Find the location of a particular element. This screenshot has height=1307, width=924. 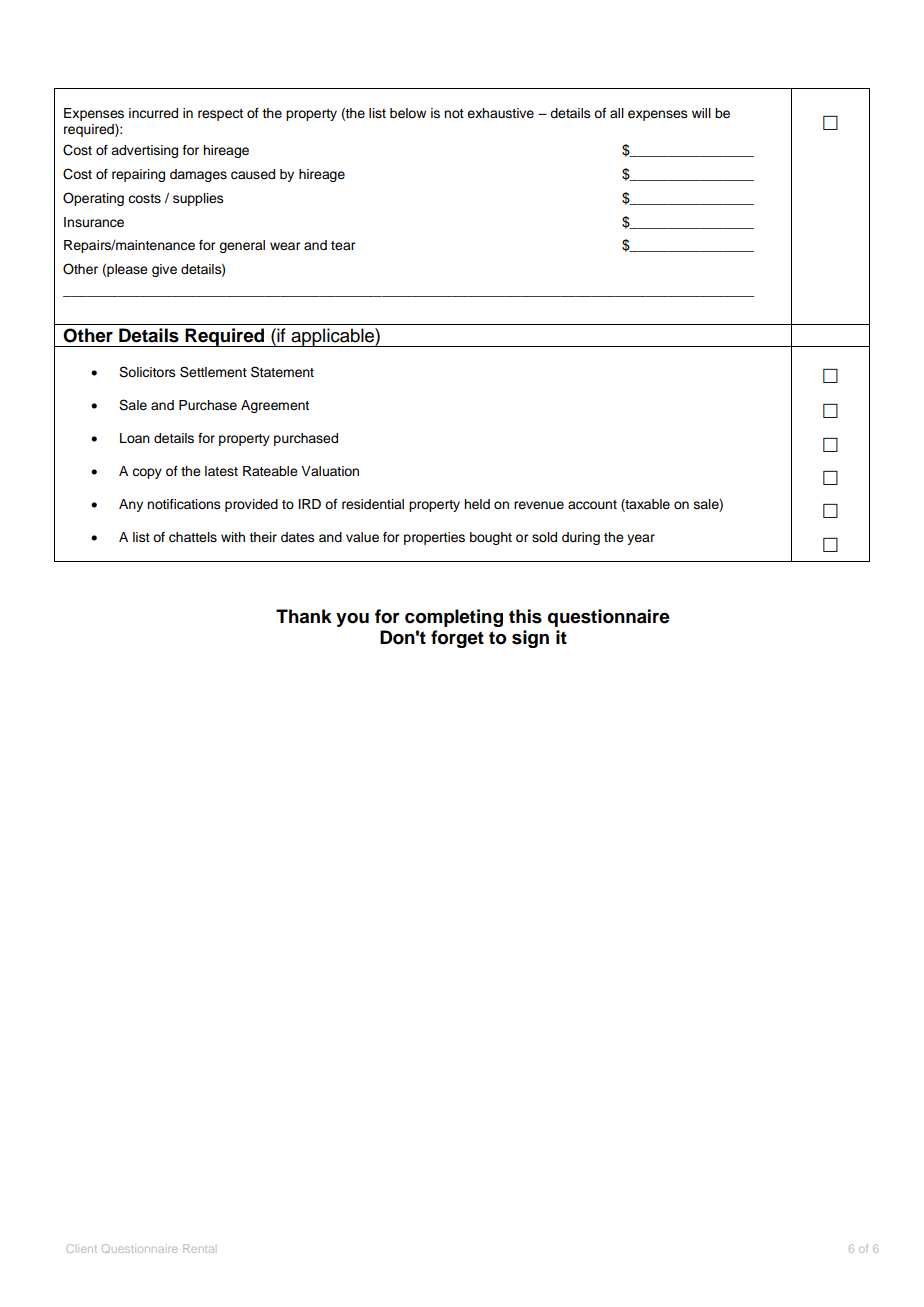

forget is located at coordinates (457, 639).
